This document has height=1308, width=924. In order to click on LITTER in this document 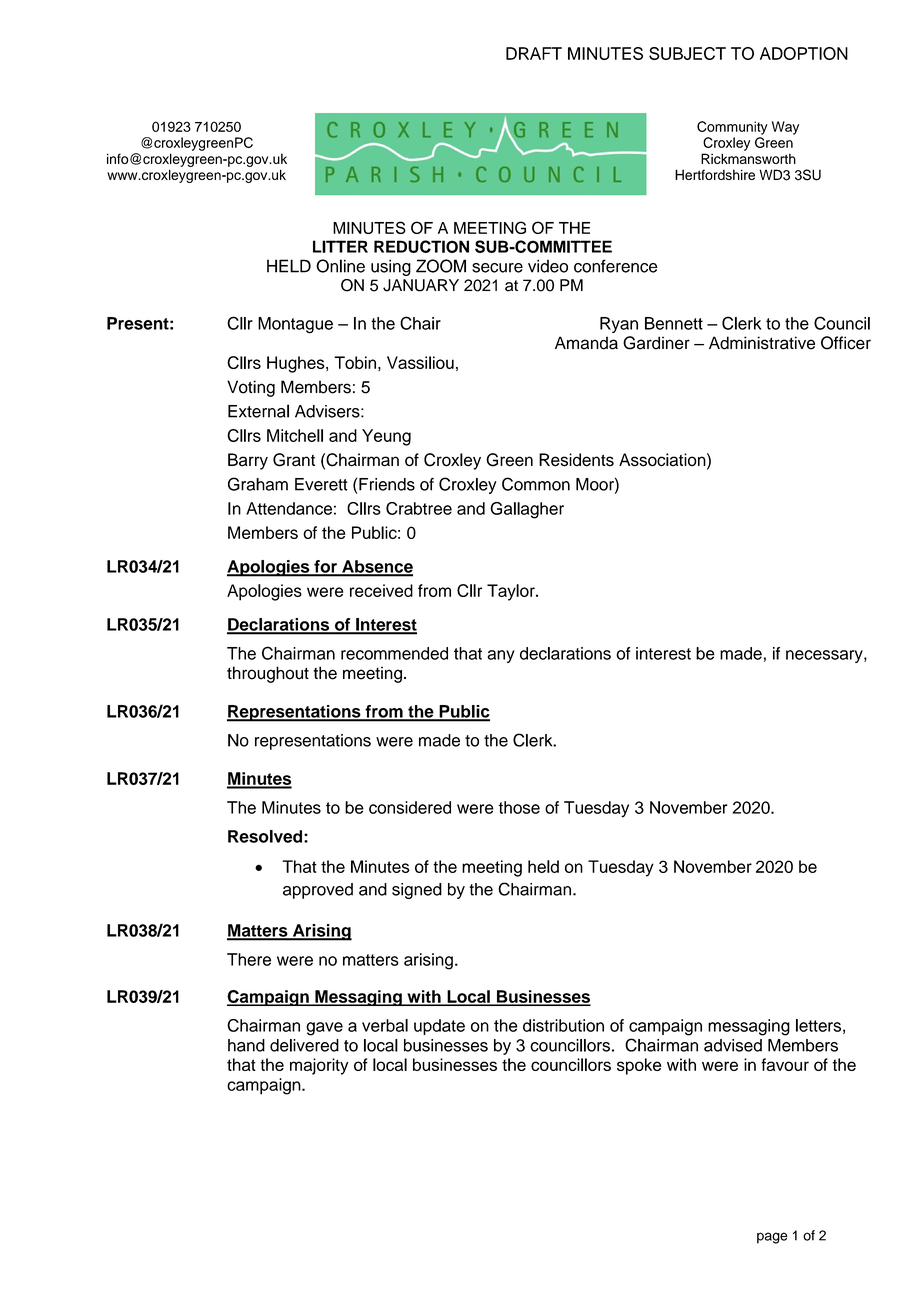, I will do `click(340, 246)`.
